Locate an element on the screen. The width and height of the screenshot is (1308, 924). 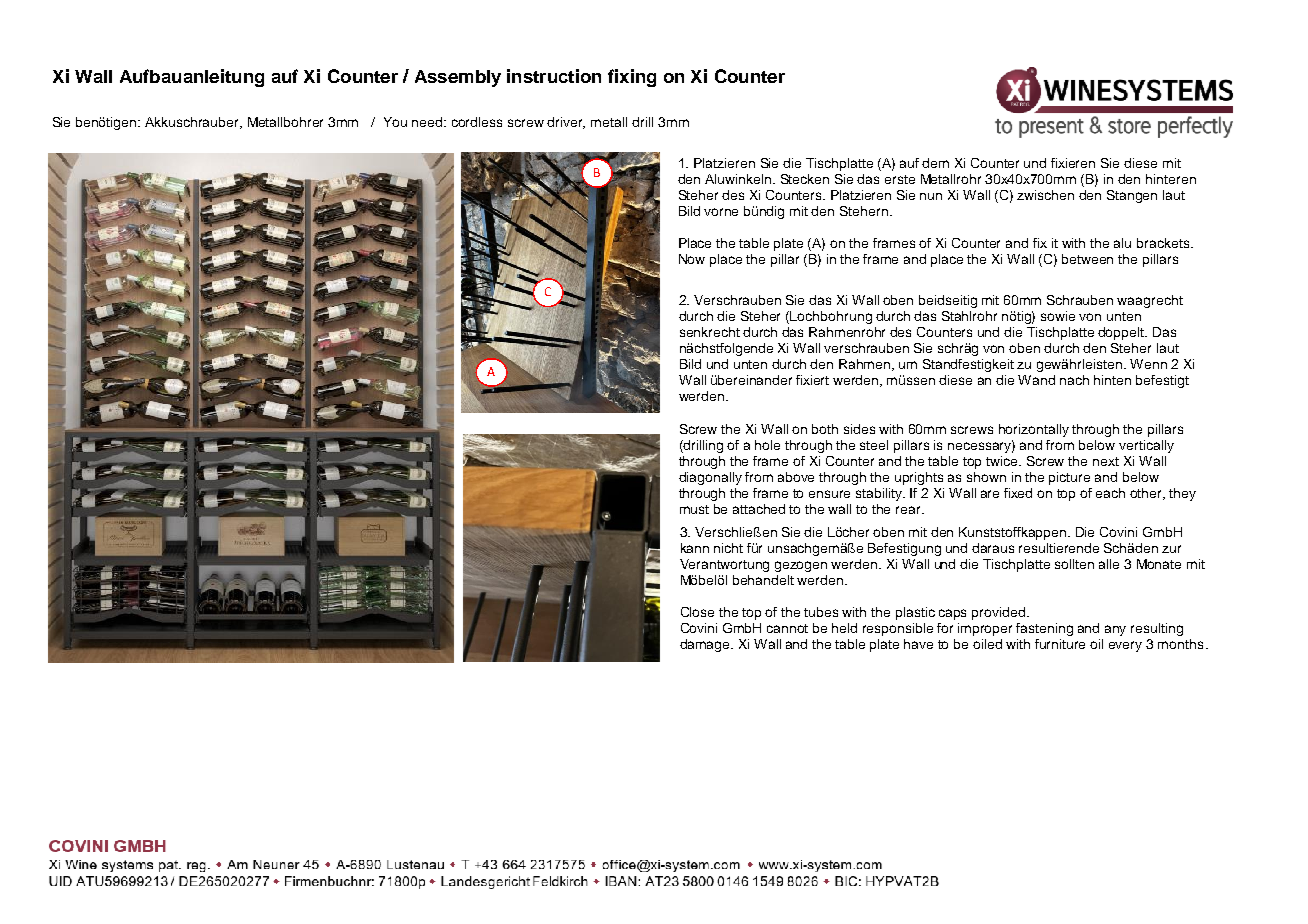
fixing is located at coordinates (632, 78).
